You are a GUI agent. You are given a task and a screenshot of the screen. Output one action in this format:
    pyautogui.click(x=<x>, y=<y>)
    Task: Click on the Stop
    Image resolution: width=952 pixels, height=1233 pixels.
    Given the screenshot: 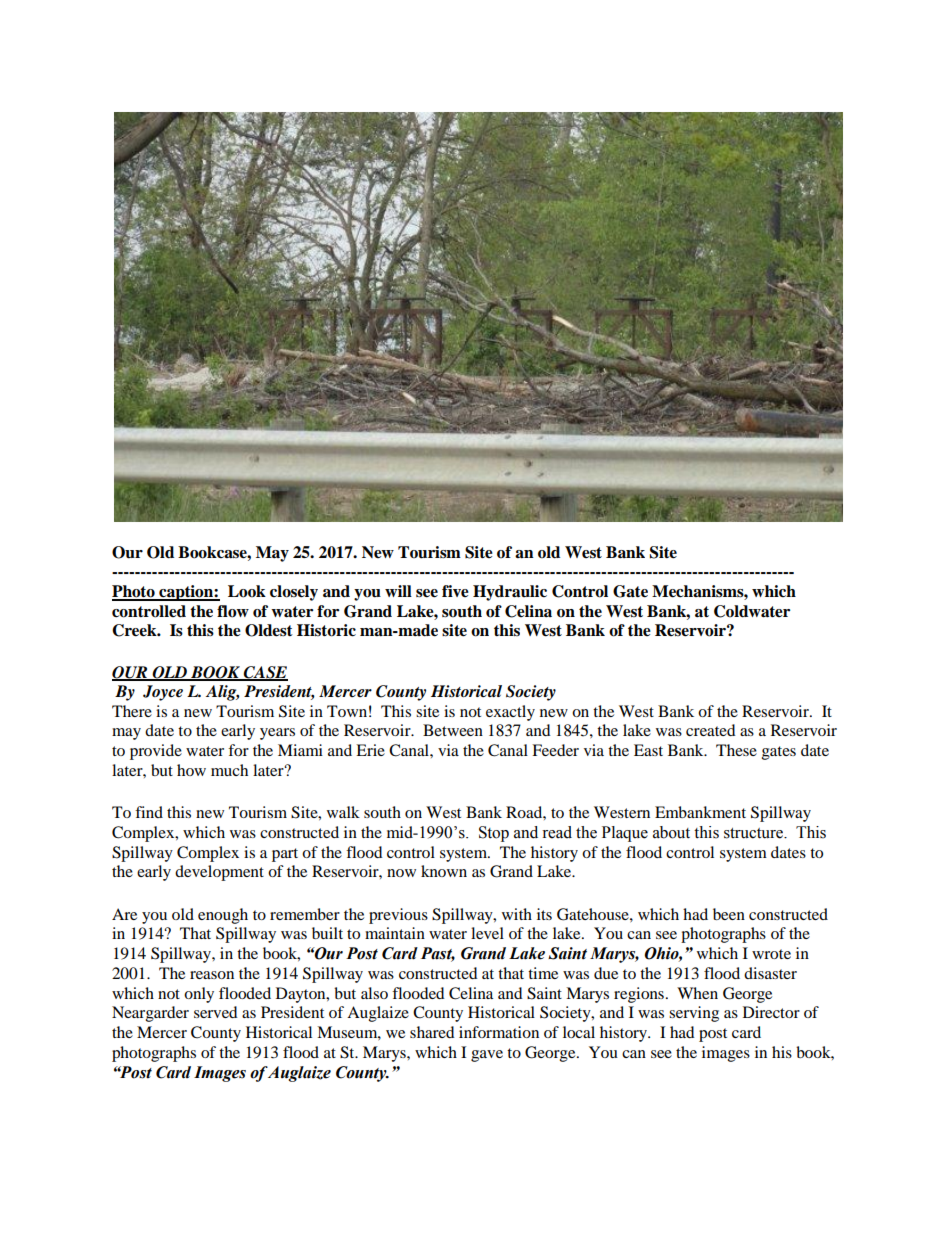 What is the action you would take?
    pyautogui.click(x=494, y=834)
